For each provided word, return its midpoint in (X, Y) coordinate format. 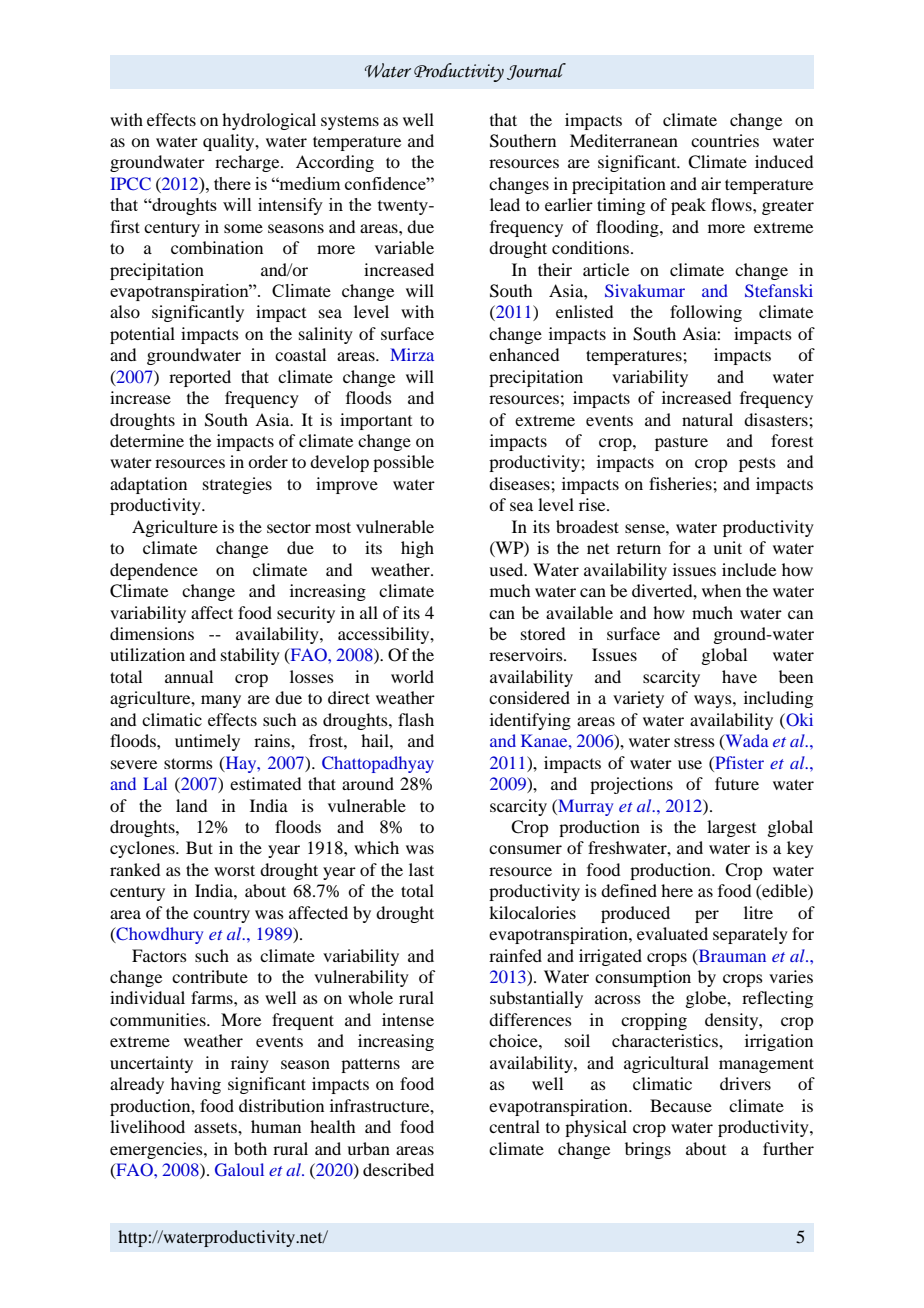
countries (725, 140)
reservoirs (527, 654)
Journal (536, 71)
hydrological (269, 121)
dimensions (152, 633)
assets (216, 1127)
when (721, 590)
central (514, 1126)
